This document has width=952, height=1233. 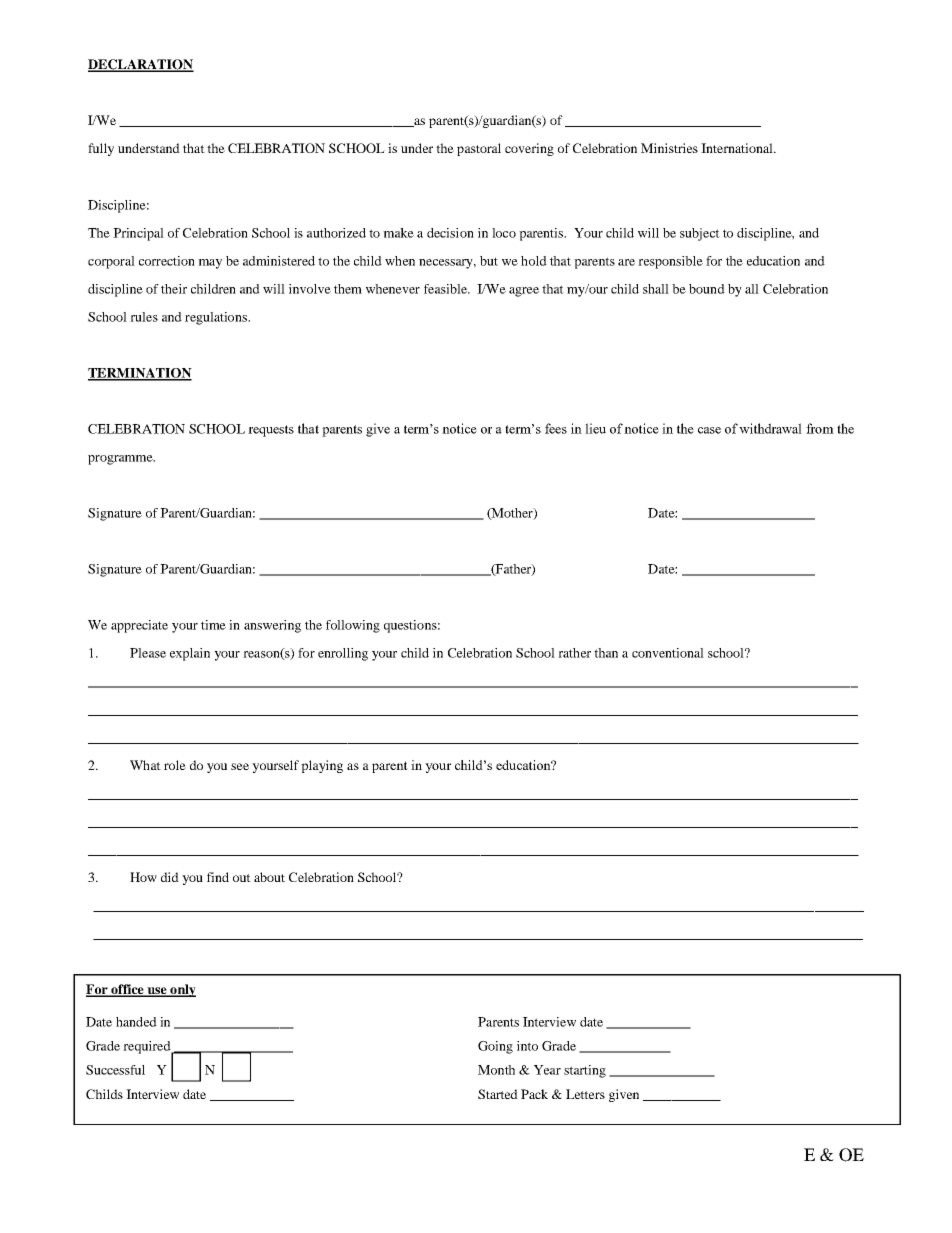 What do you see at coordinates (170, 877) in the document?
I see `did` at bounding box center [170, 877].
